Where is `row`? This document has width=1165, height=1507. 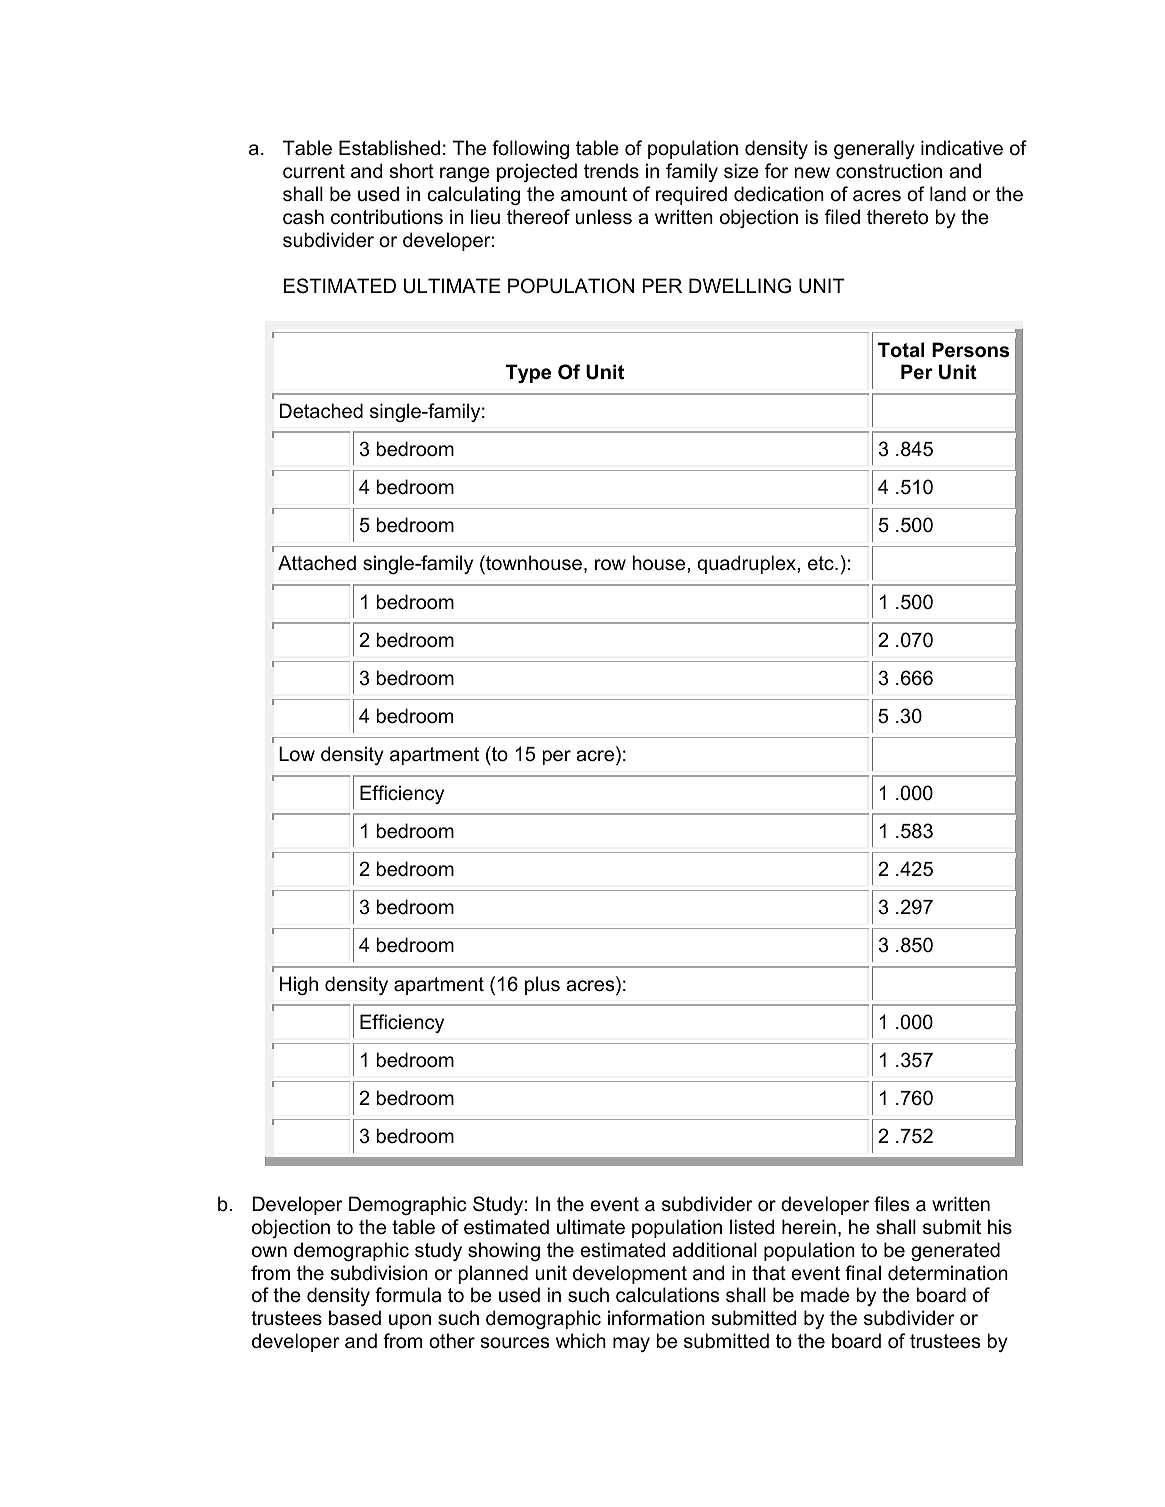 row is located at coordinates (610, 565).
